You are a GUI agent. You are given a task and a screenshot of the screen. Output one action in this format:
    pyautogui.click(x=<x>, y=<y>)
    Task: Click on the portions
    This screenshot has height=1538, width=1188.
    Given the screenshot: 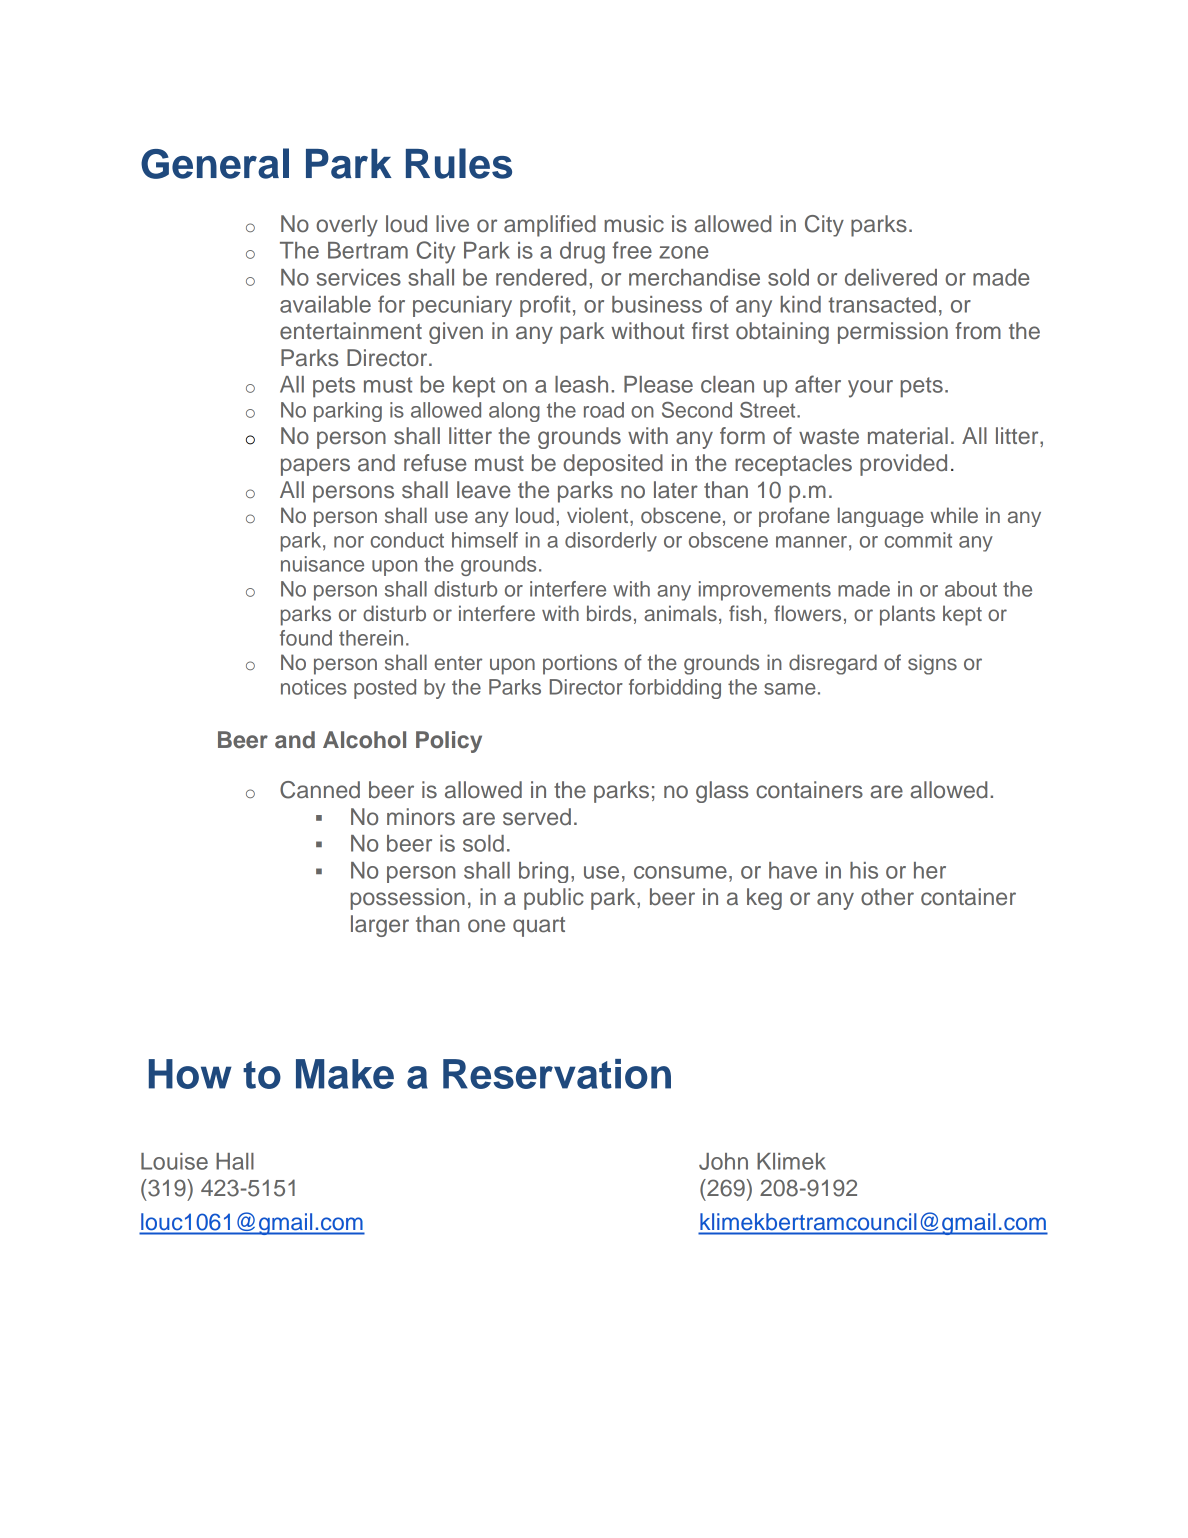 What is the action you would take?
    pyautogui.click(x=580, y=664)
